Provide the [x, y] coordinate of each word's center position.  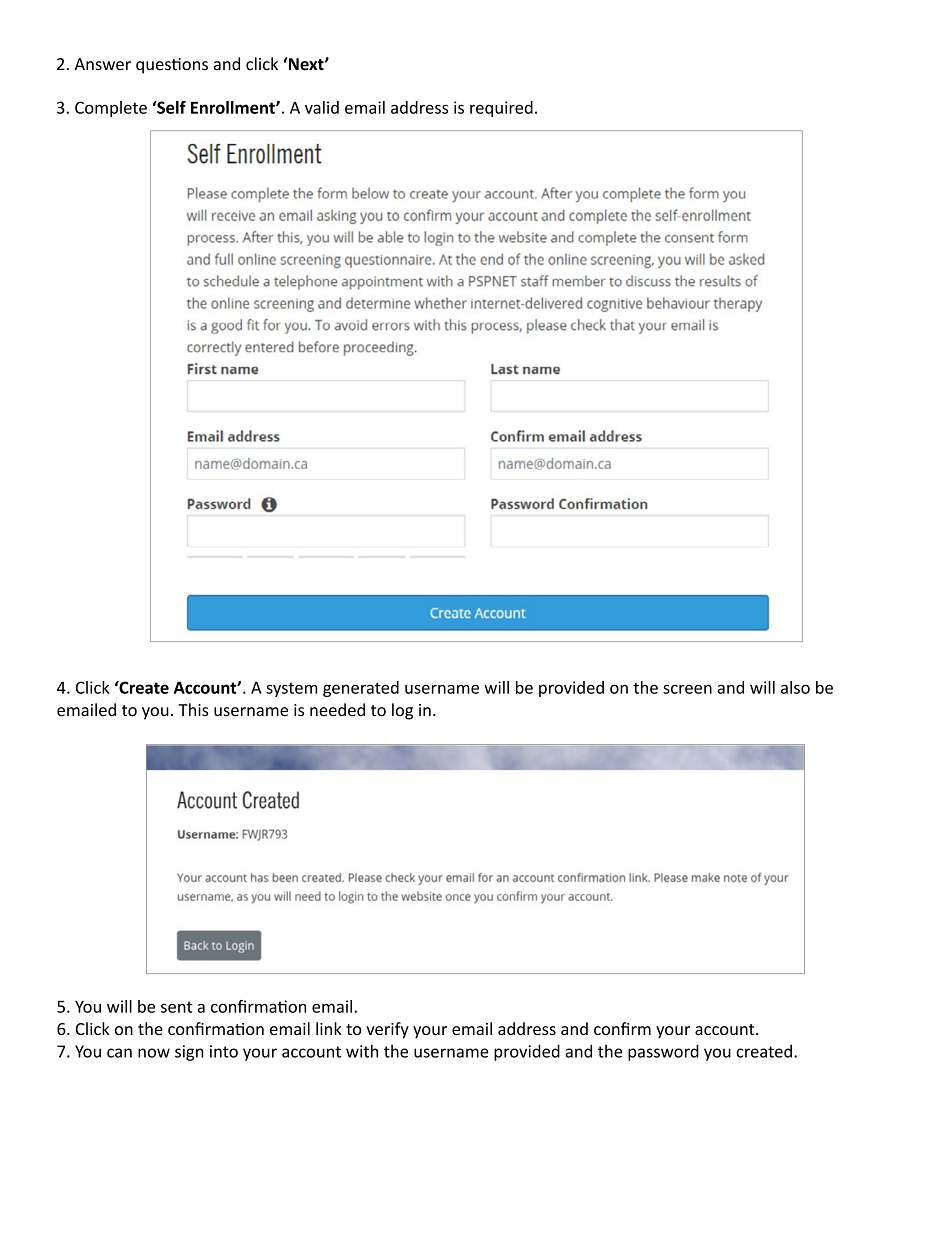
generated [361, 689]
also [795, 687]
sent [176, 1007]
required [501, 109]
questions [172, 66]
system [291, 689]
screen [687, 689]
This [193, 710]
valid [322, 107]
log [402, 711]
